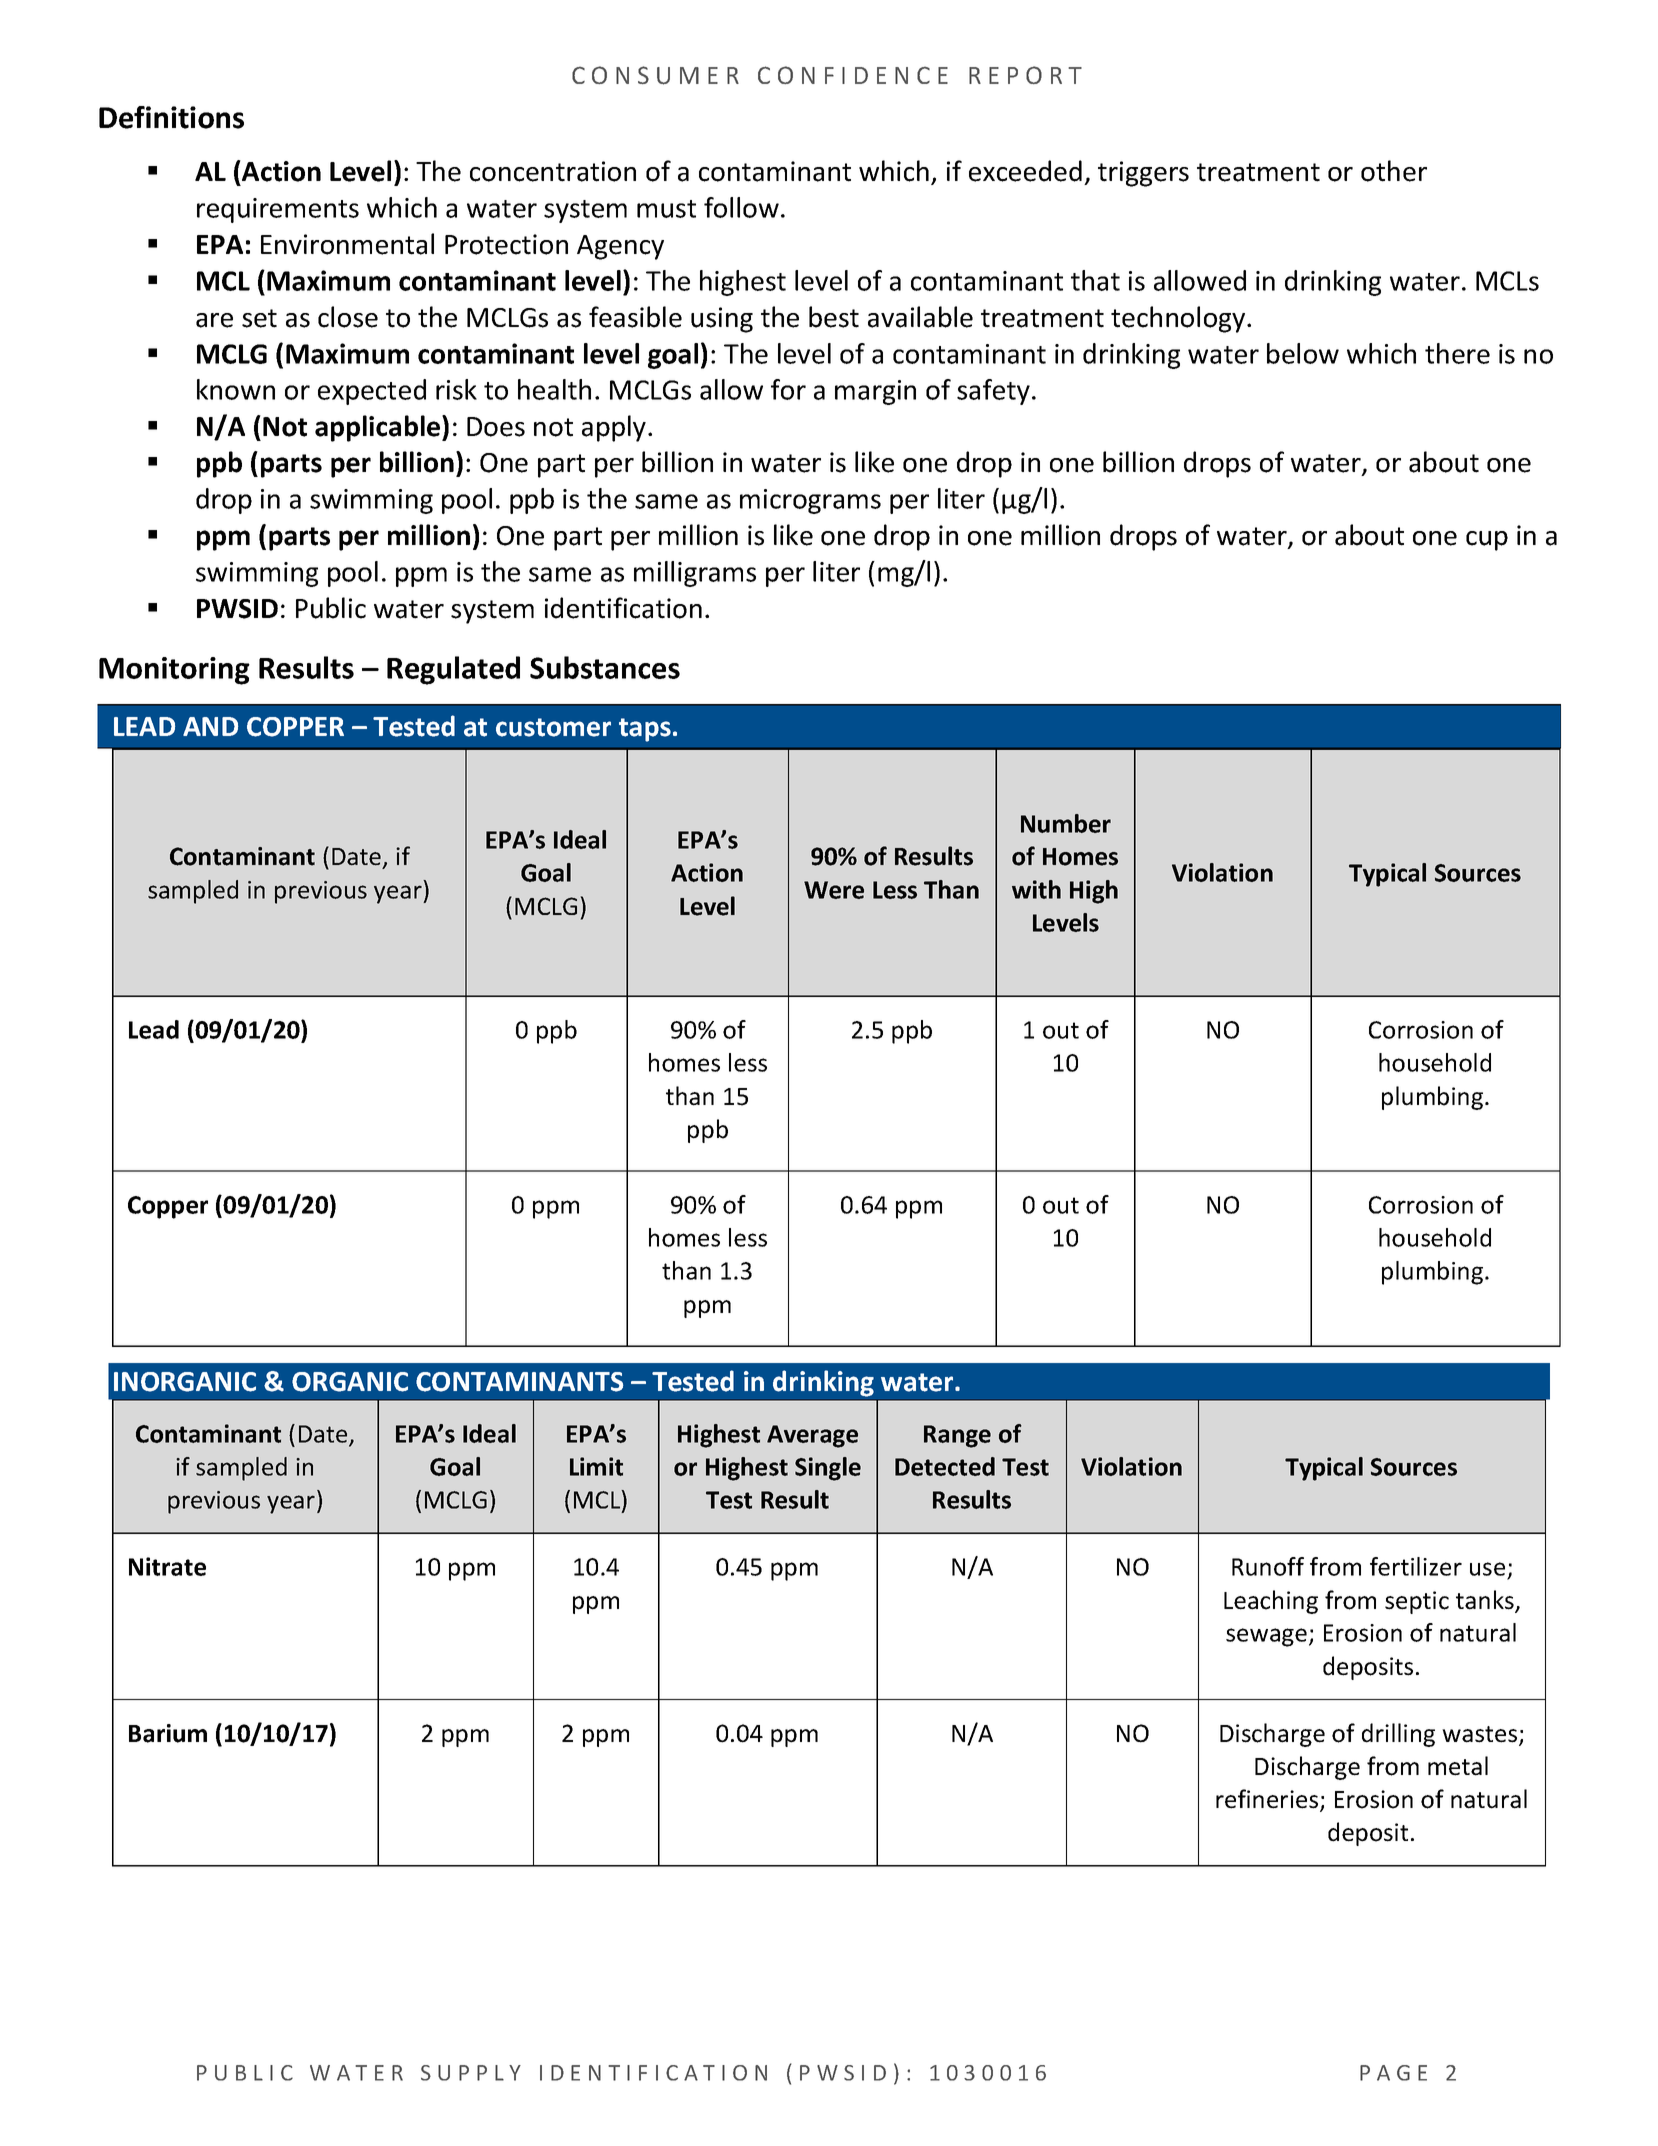 The width and height of the screenshot is (1658, 2146). Describe the element at coordinates (828, 1469) in the screenshot. I see `Single` at that location.
